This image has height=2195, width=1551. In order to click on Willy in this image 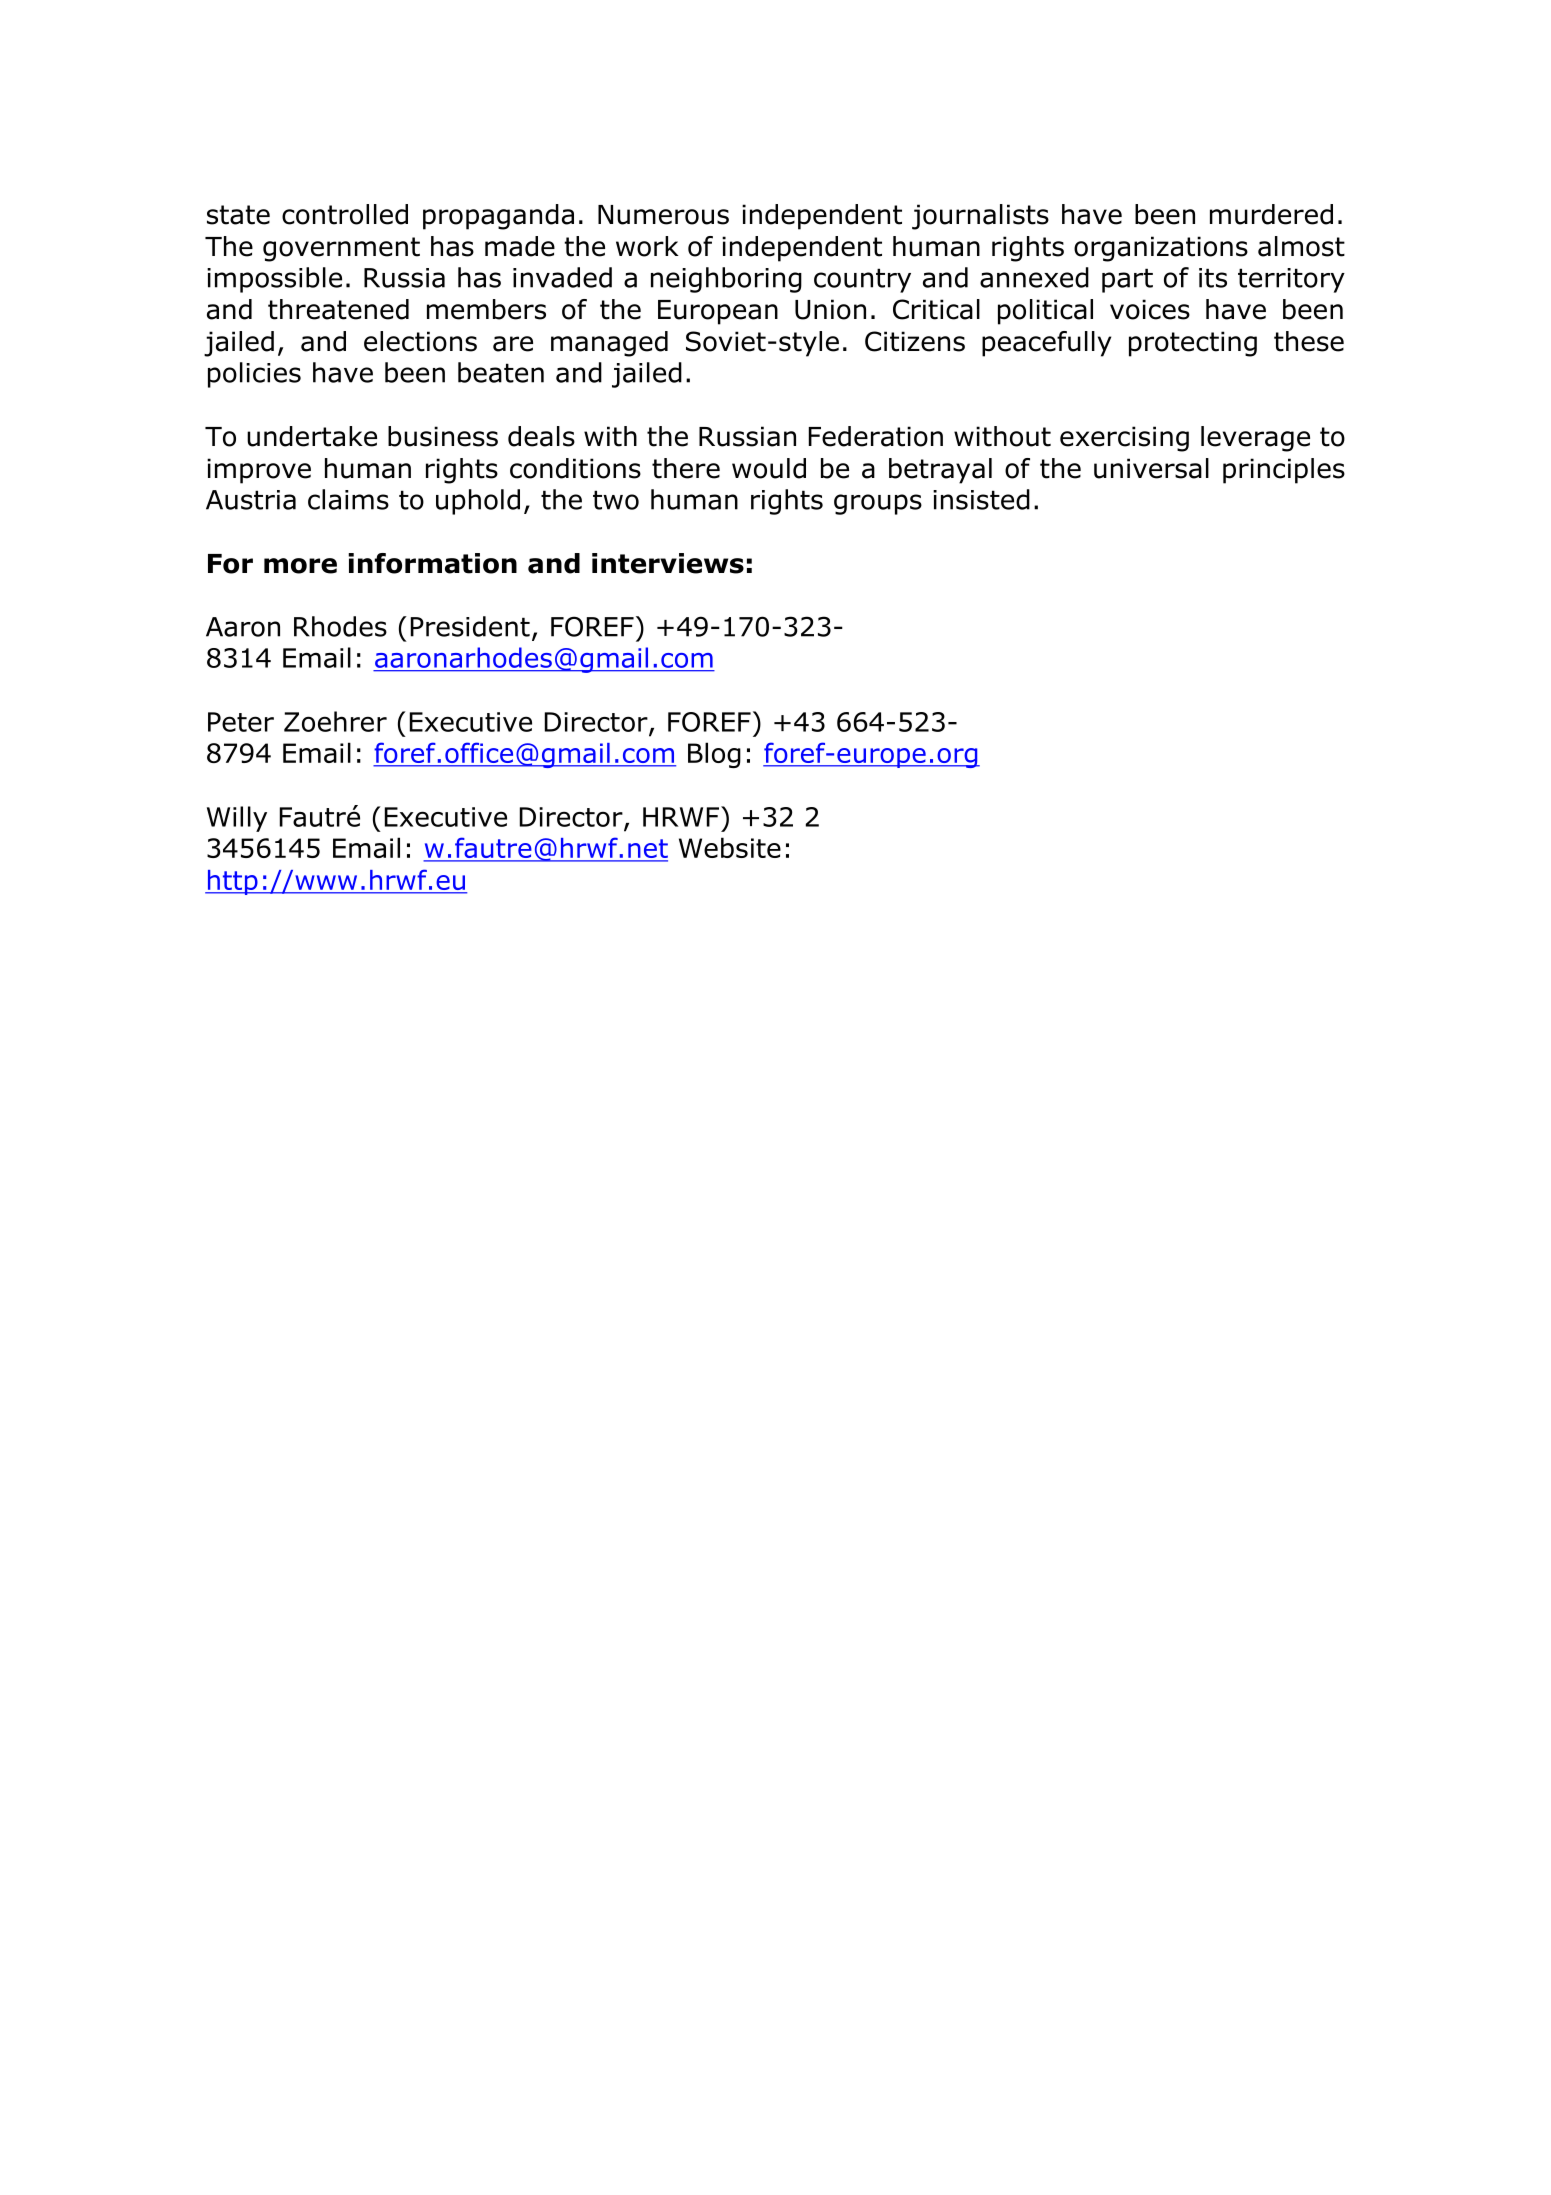, I will do `click(237, 819)`.
